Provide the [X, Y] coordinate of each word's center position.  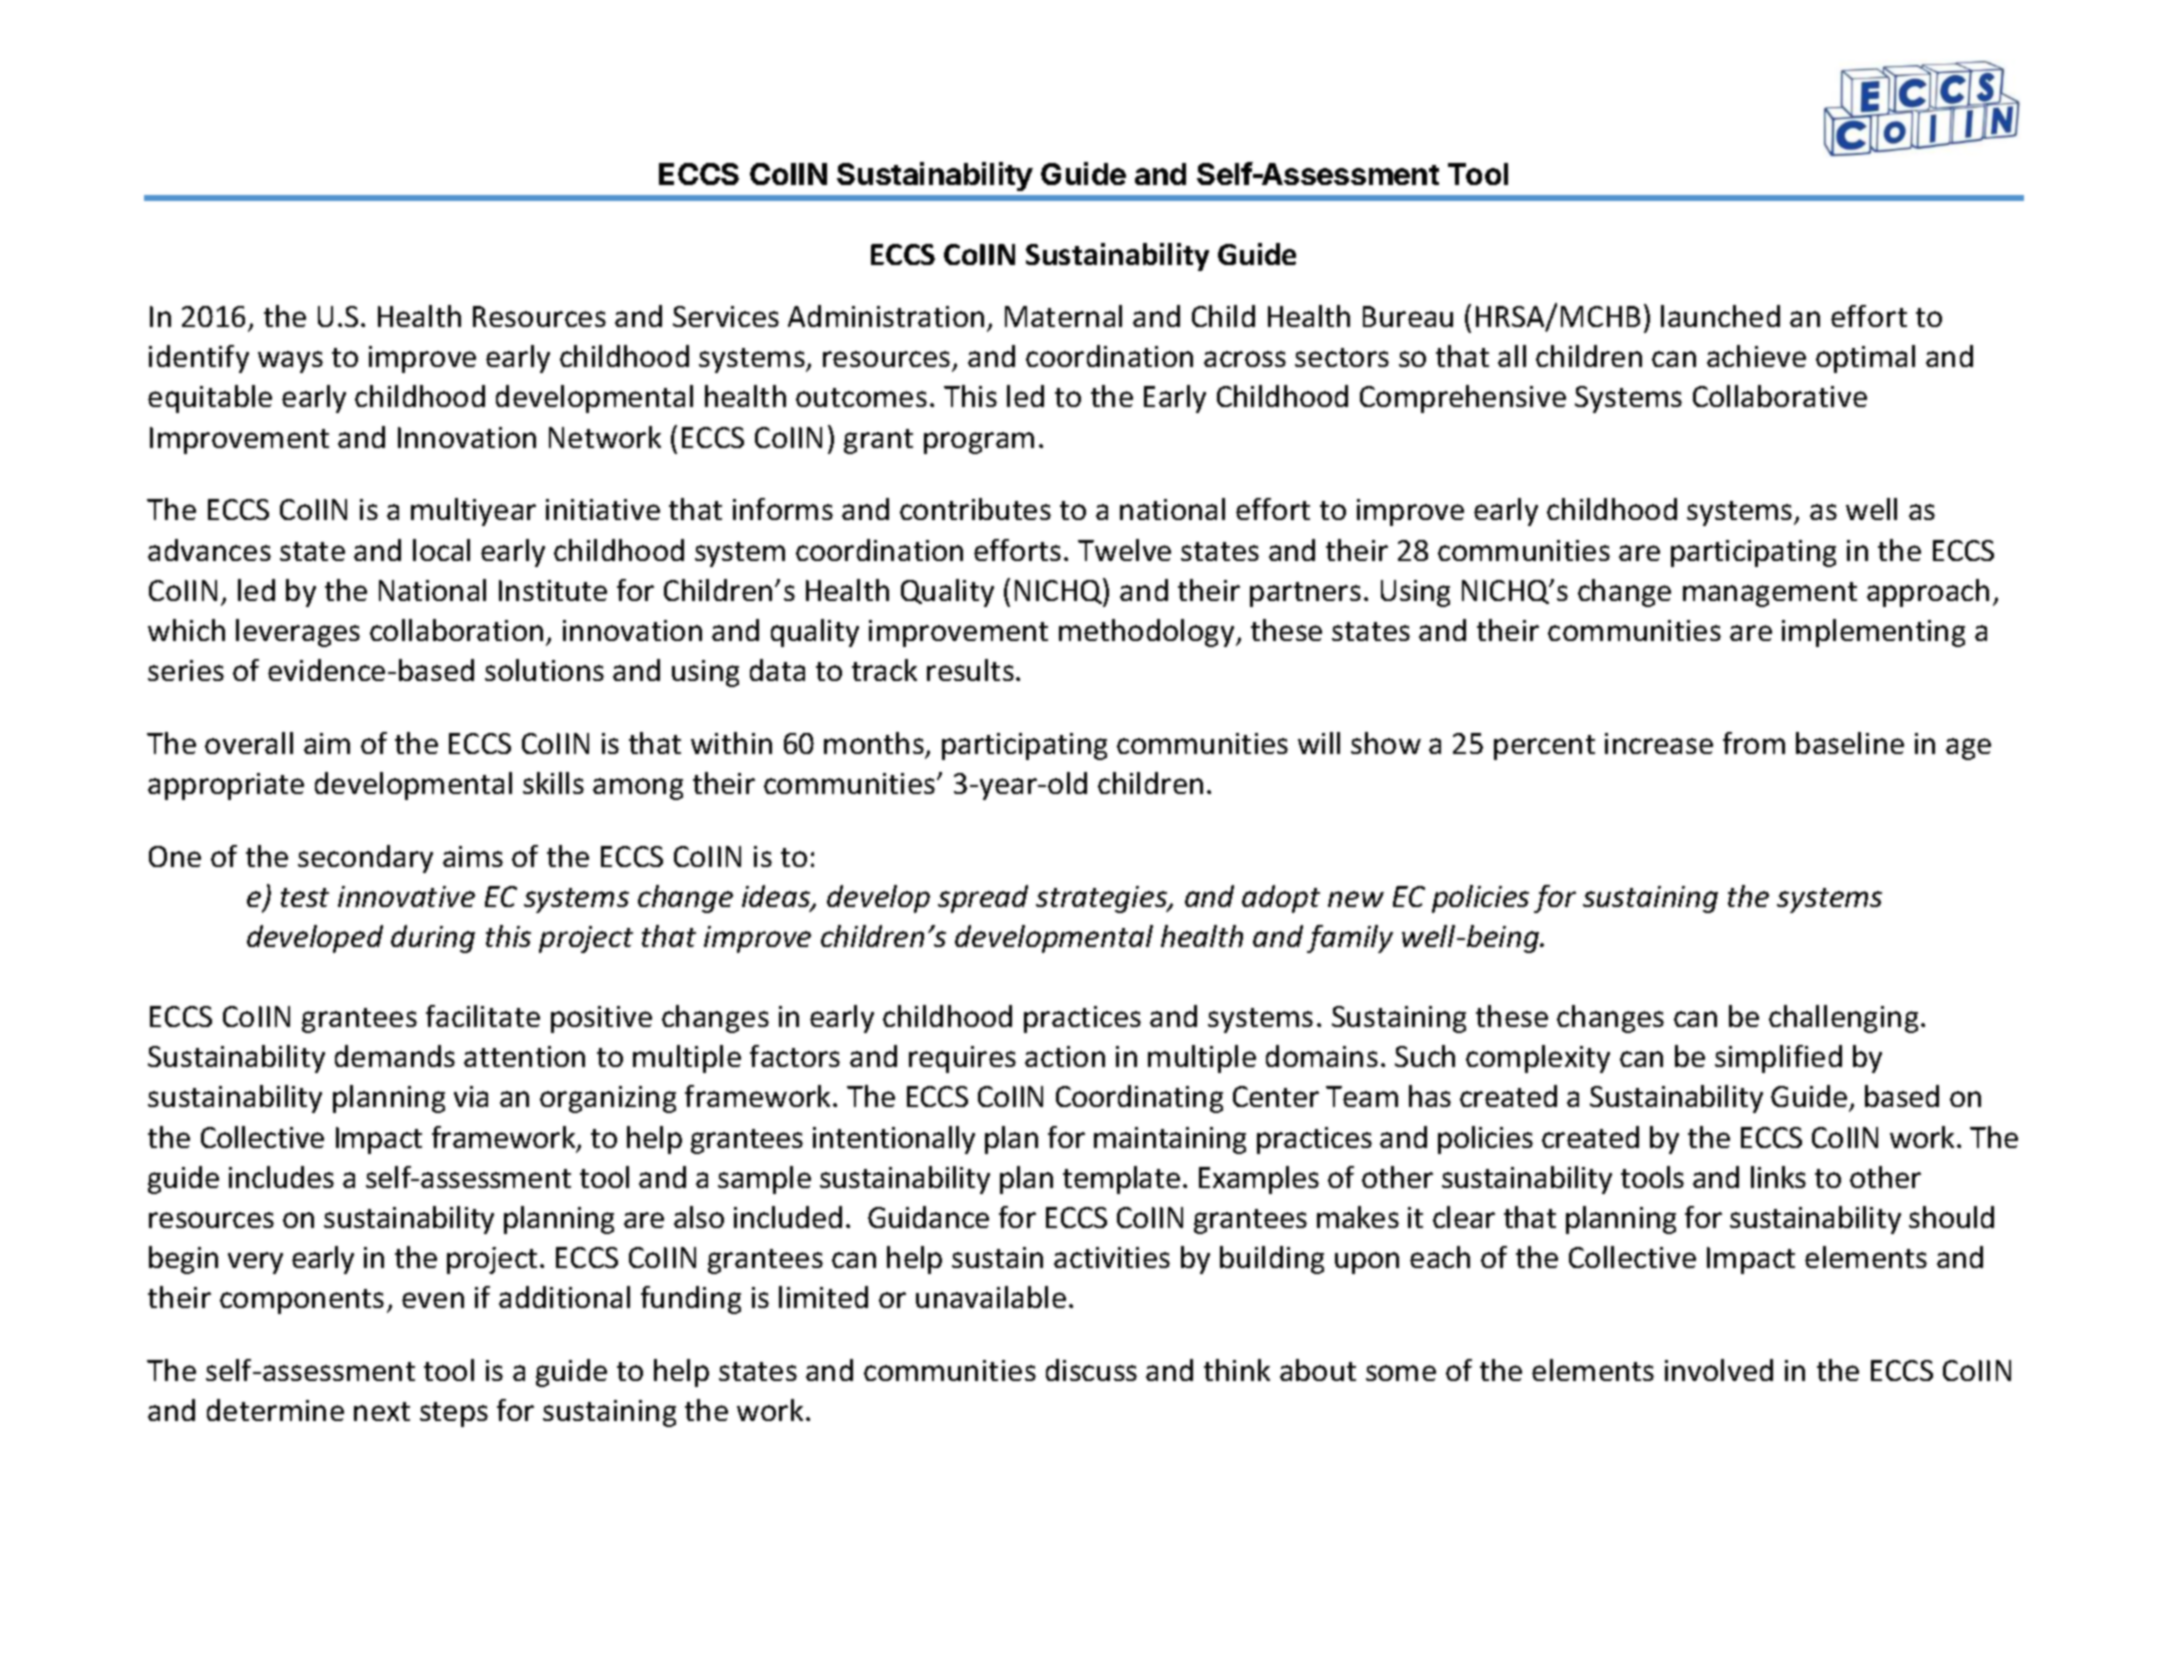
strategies [1103, 899]
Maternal [1063, 316]
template [1121, 1180]
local [441, 550]
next [382, 1411]
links [1778, 1177]
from [1754, 743]
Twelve [1124, 550]
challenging [1843, 1019]
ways [290, 362]
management [1770, 594]
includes [281, 1177]
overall [249, 743]
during [433, 939]
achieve [1756, 356]
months [874, 743]
